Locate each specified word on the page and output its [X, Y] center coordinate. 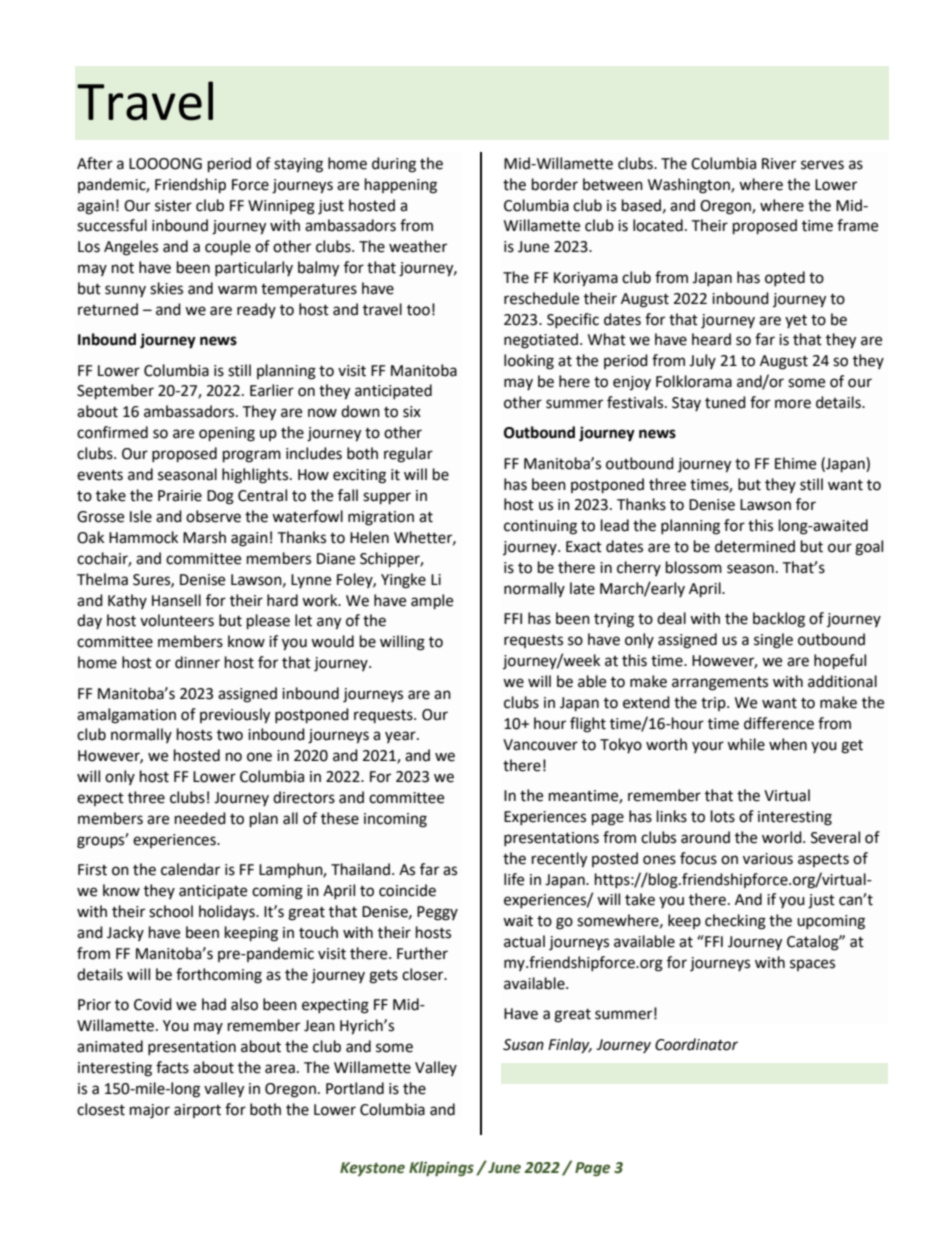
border [555, 184]
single [773, 641]
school [171, 911]
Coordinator [696, 1044]
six [412, 412]
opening [227, 434]
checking [735, 922]
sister [173, 206]
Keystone [372, 1169]
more [793, 404]
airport [197, 1111]
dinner [197, 662]
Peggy [437, 913]
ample [432, 602]
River [779, 164]
